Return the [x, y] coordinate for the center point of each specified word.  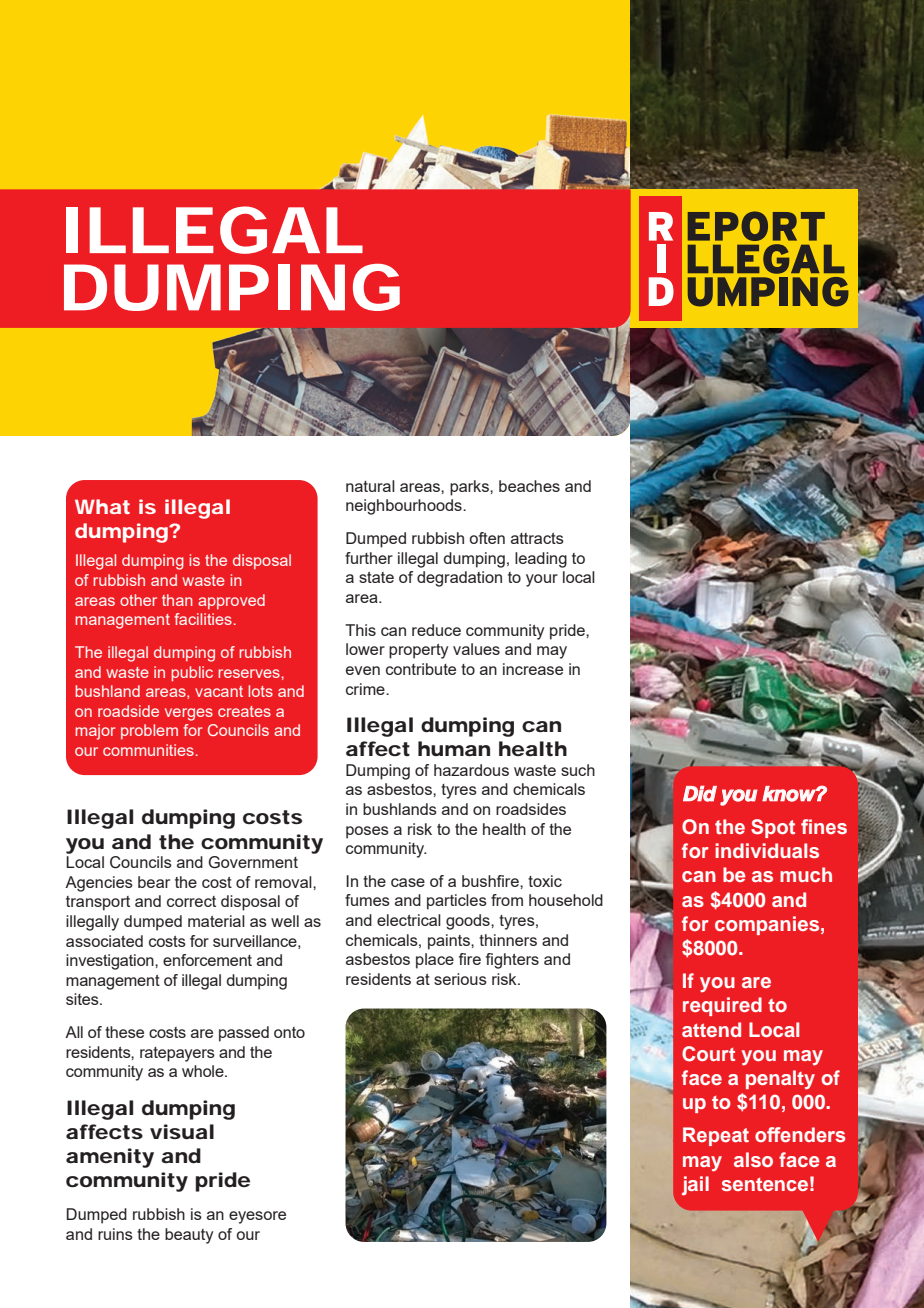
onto [289, 1032]
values [476, 649]
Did [700, 793]
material [216, 921]
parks [470, 488]
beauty [189, 1236]
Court [708, 1054]
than [177, 600]
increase [533, 669]
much [806, 874]
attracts [537, 538]
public [192, 673]
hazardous [471, 770]
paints [450, 942]
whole [204, 1071]
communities [148, 750]
